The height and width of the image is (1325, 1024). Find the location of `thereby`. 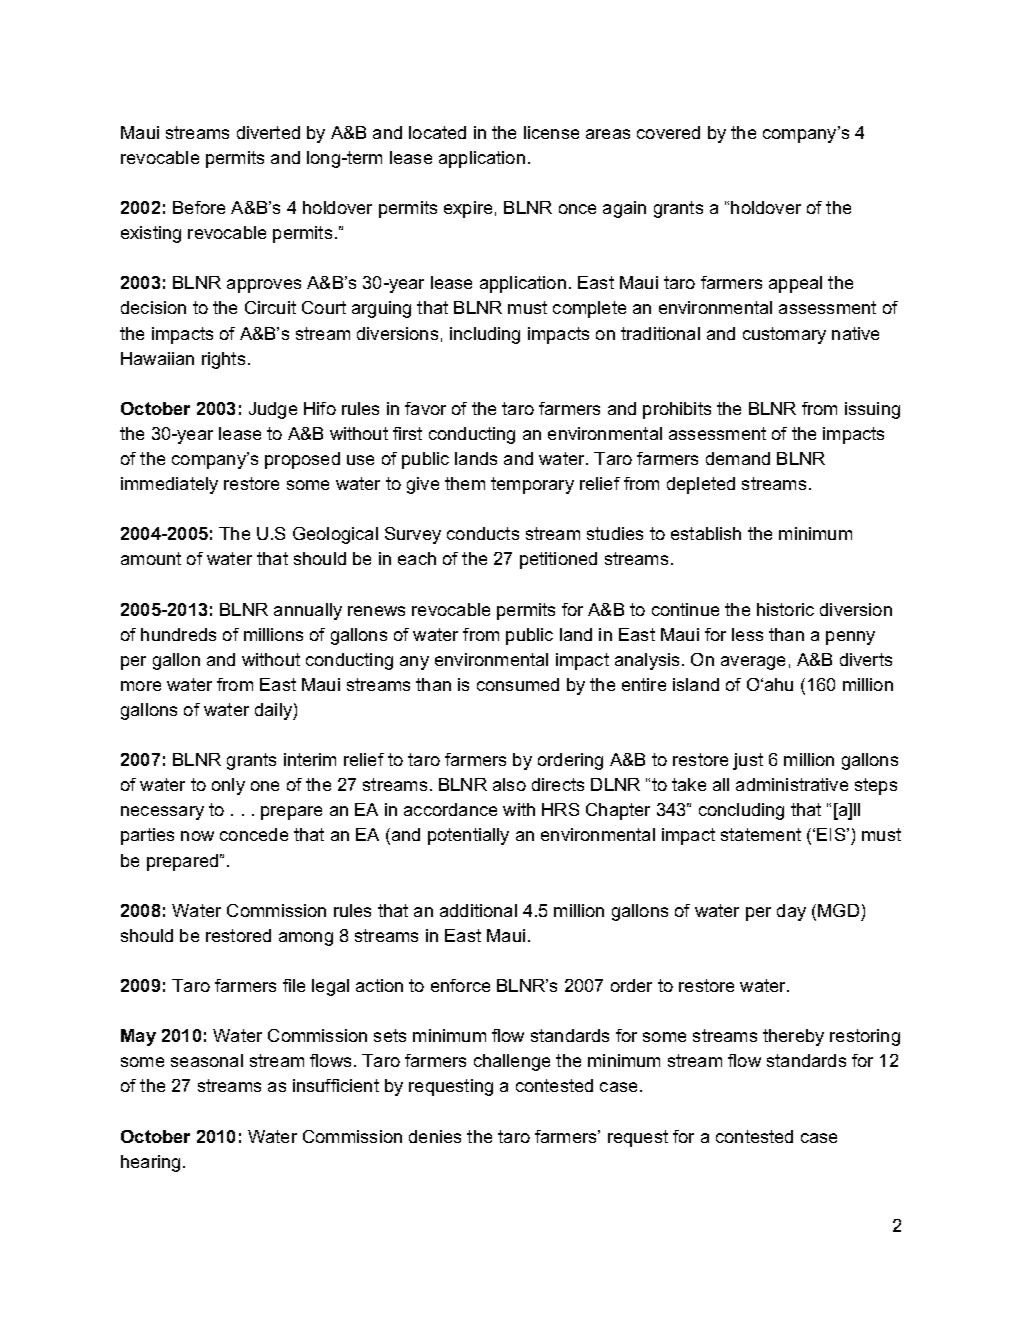

thereby is located at coordinates (793, 1037).
